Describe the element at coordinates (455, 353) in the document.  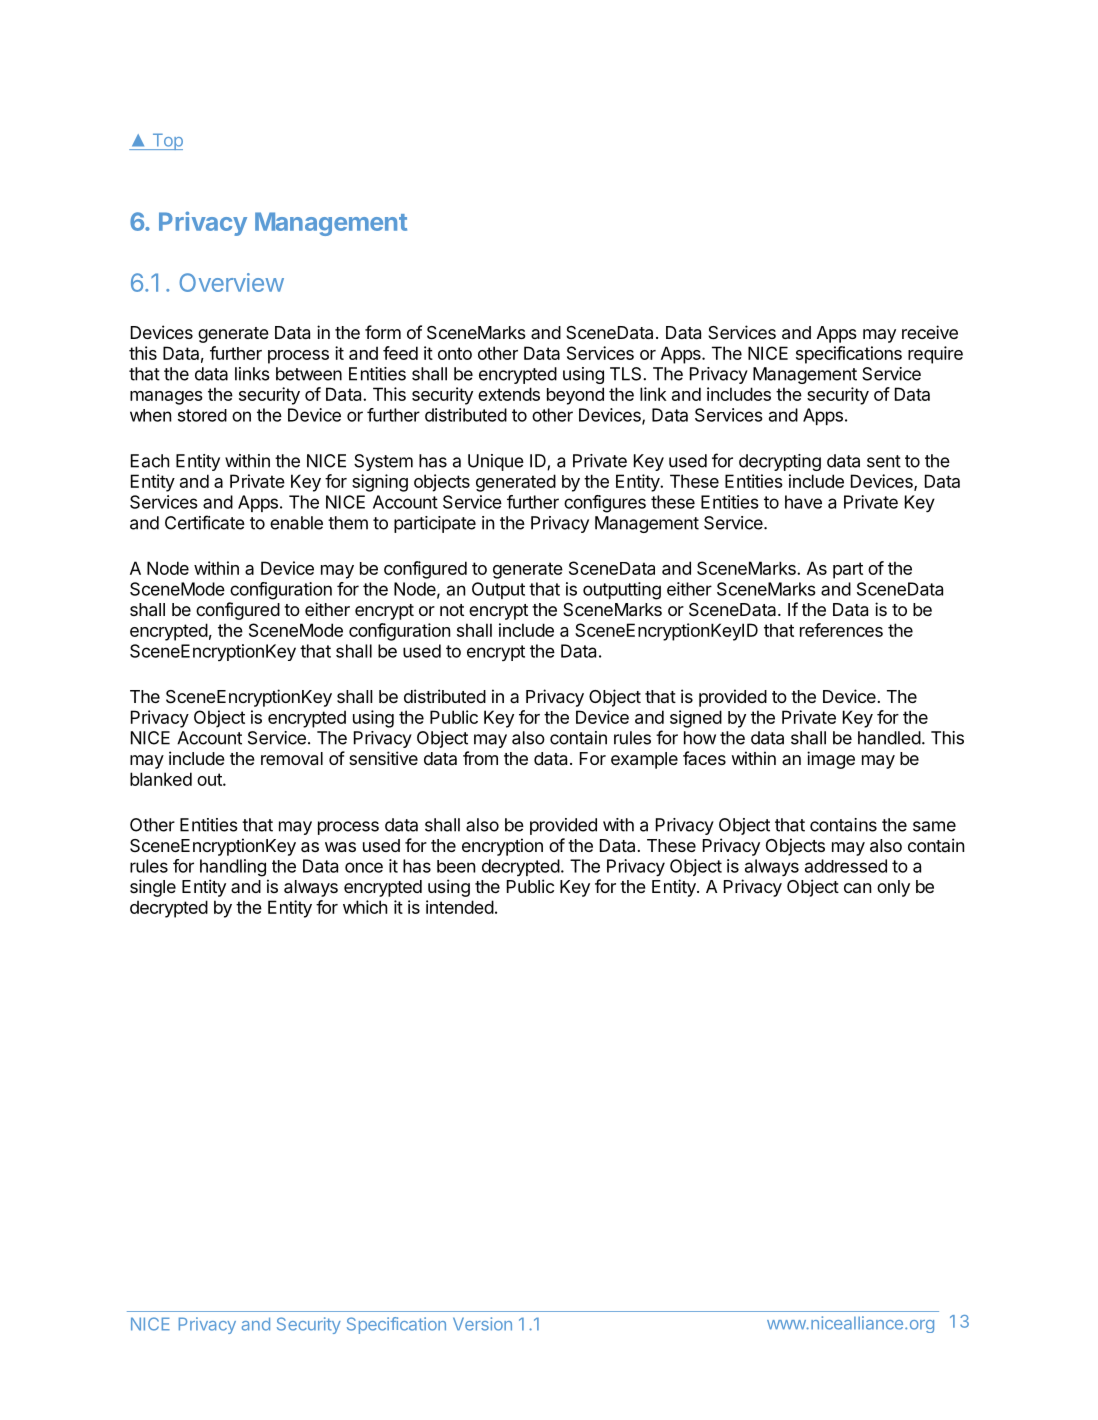
I see `onto` at that location.
